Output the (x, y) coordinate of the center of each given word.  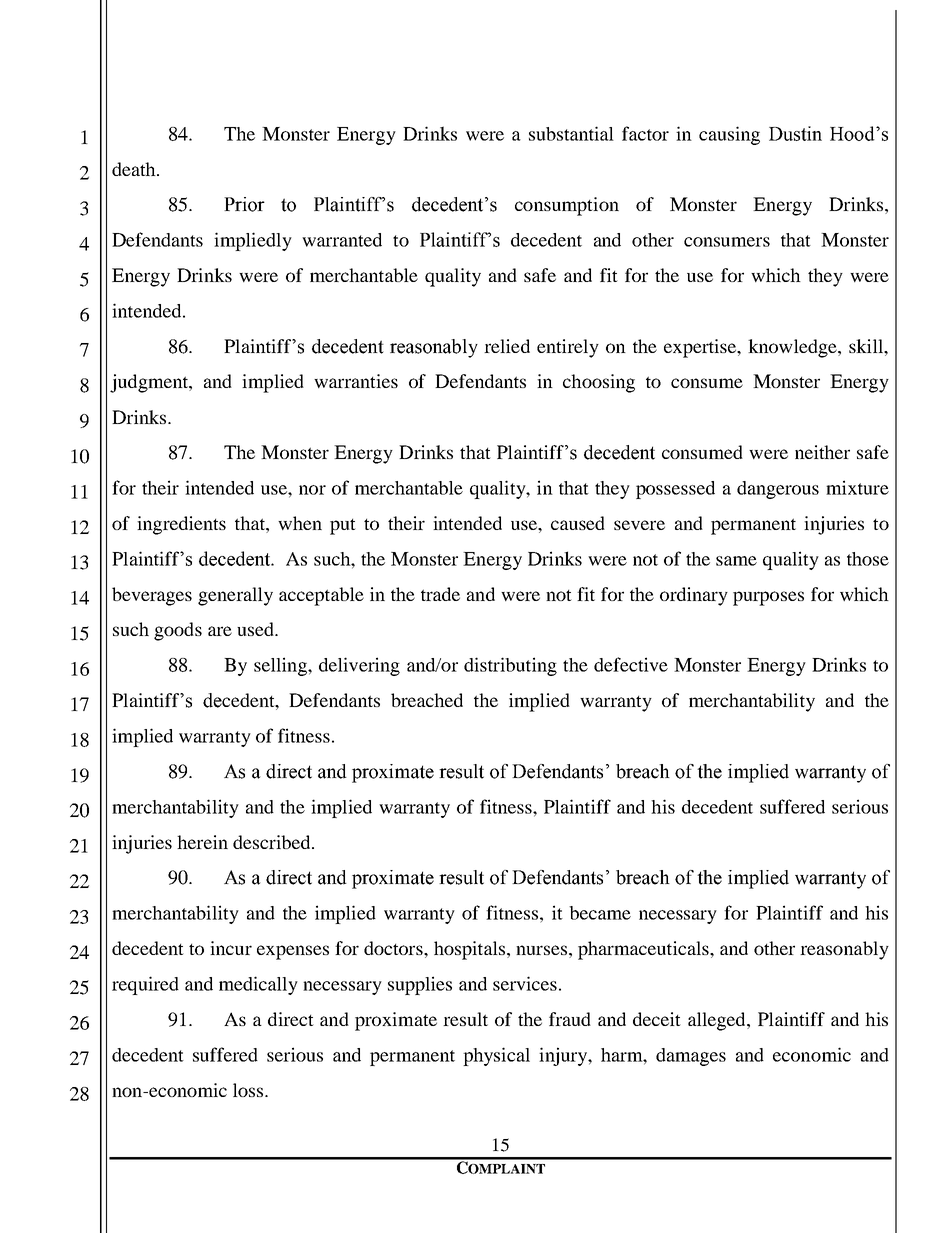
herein (202, 842)
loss (249, 1090)
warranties (356, 381)
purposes (768, 598)
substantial (571, 133)
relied (507, 346)
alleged (718, 1021)
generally (235, 596)
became (600, 913)
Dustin (795, 133)
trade (440, 594)
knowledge (793, 348)
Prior (244, 204)
